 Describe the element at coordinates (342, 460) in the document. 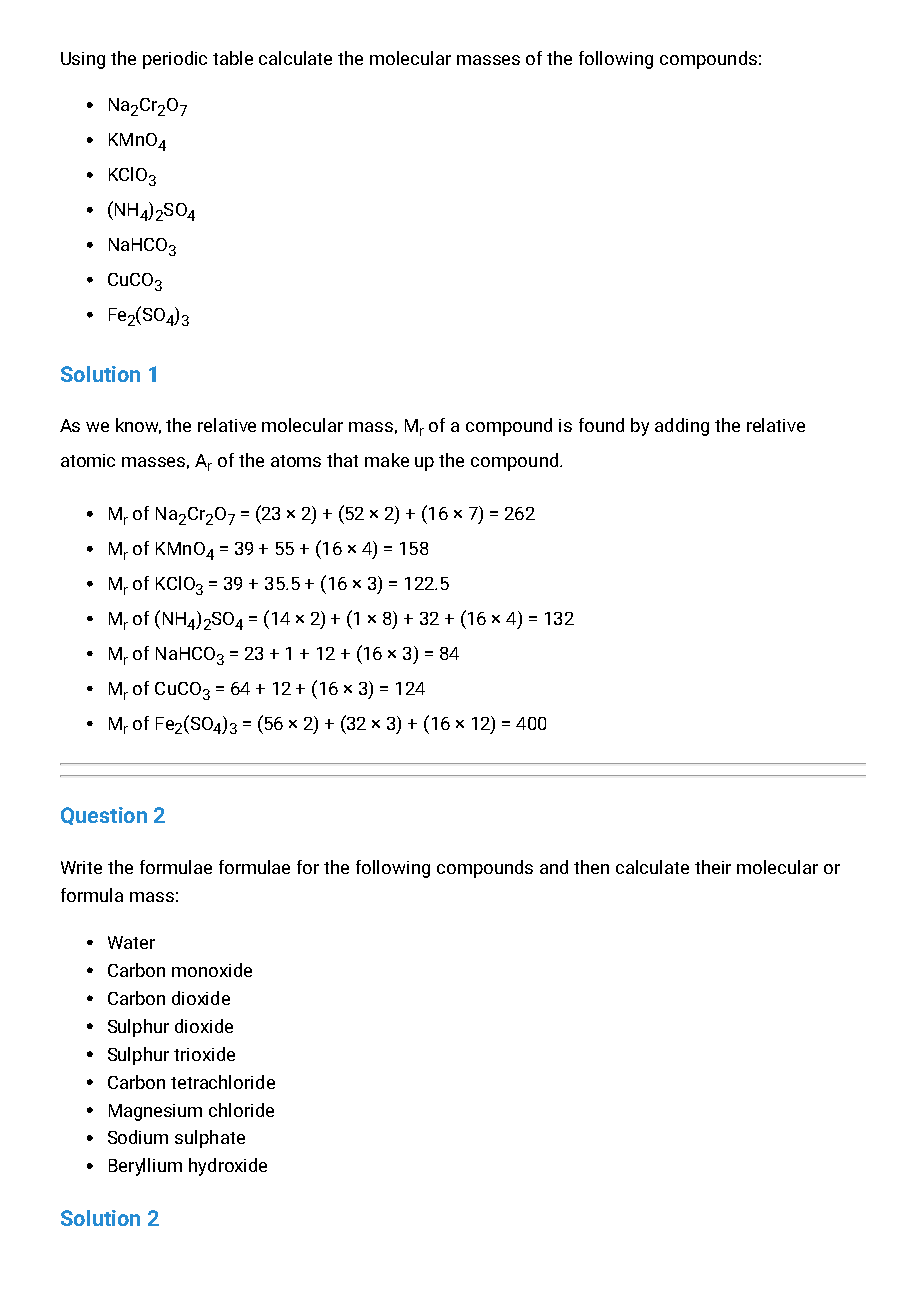

I see `that` at that location.
